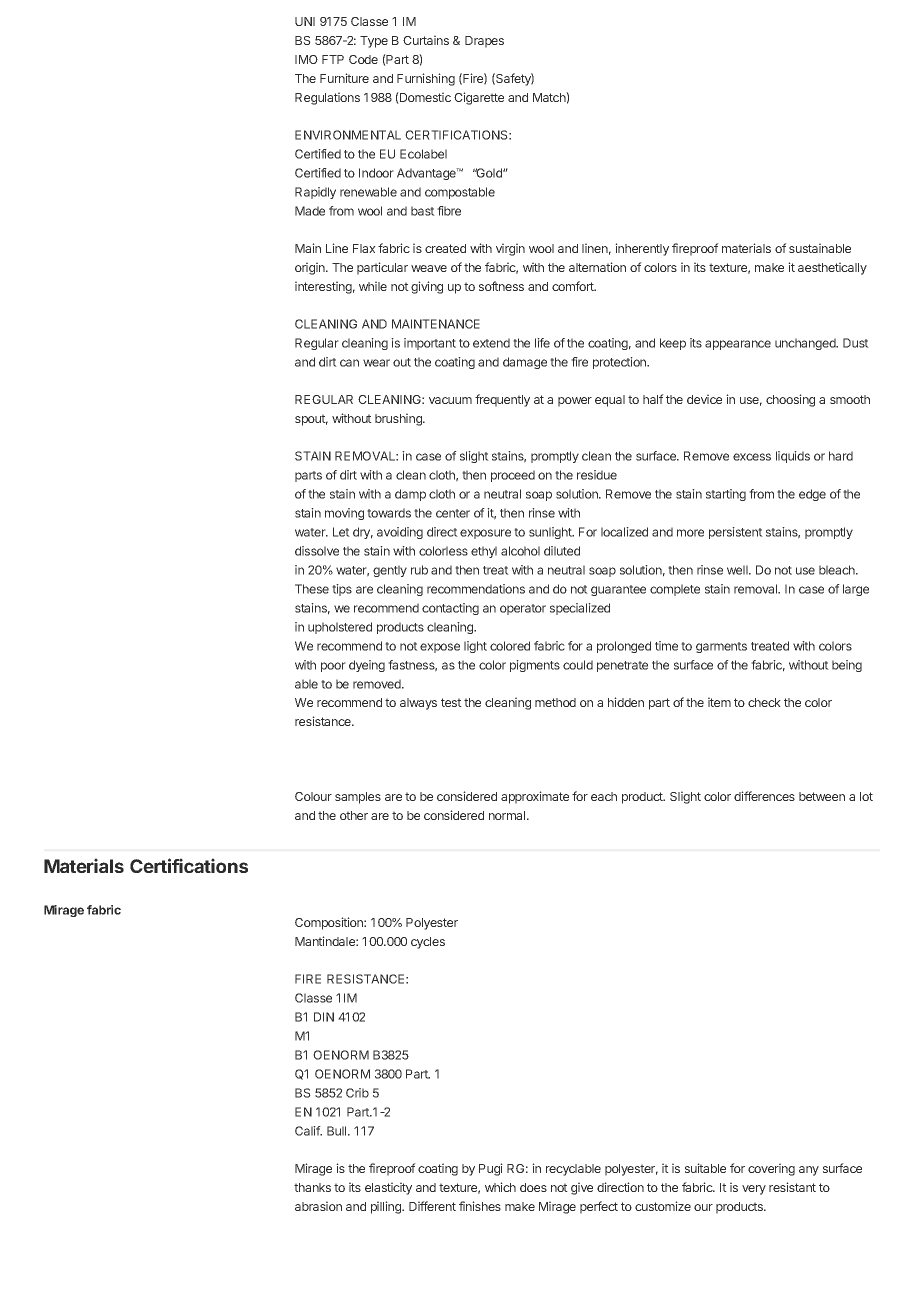  I want to click on Code, so click(363, 59).
